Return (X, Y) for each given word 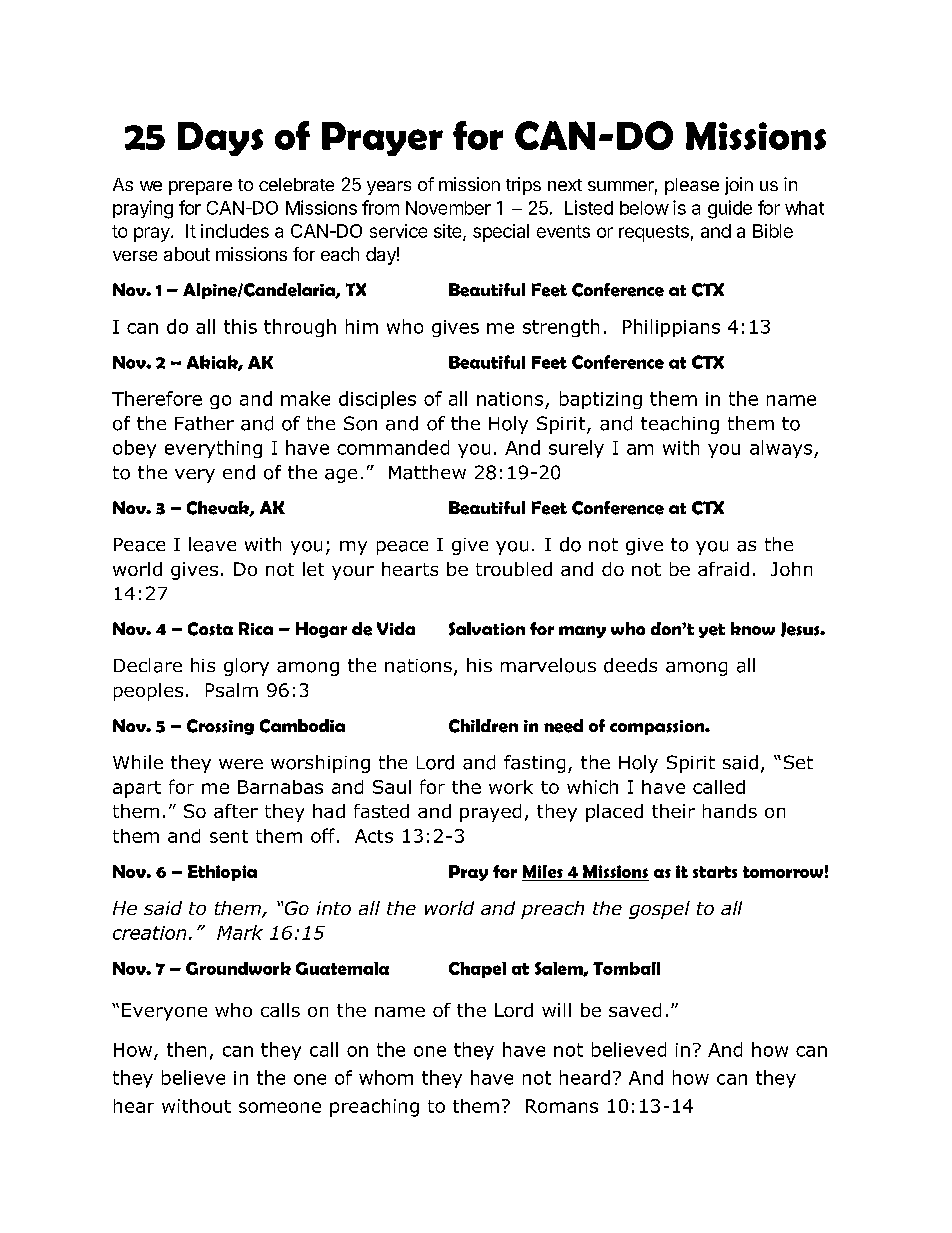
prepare (200, 188)
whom (386, 1077)
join (739, 186)
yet (712, 630)
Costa (210, 629)
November (448, 208)
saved (635, 1010)
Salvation (487, 629)
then (186, 1049)
